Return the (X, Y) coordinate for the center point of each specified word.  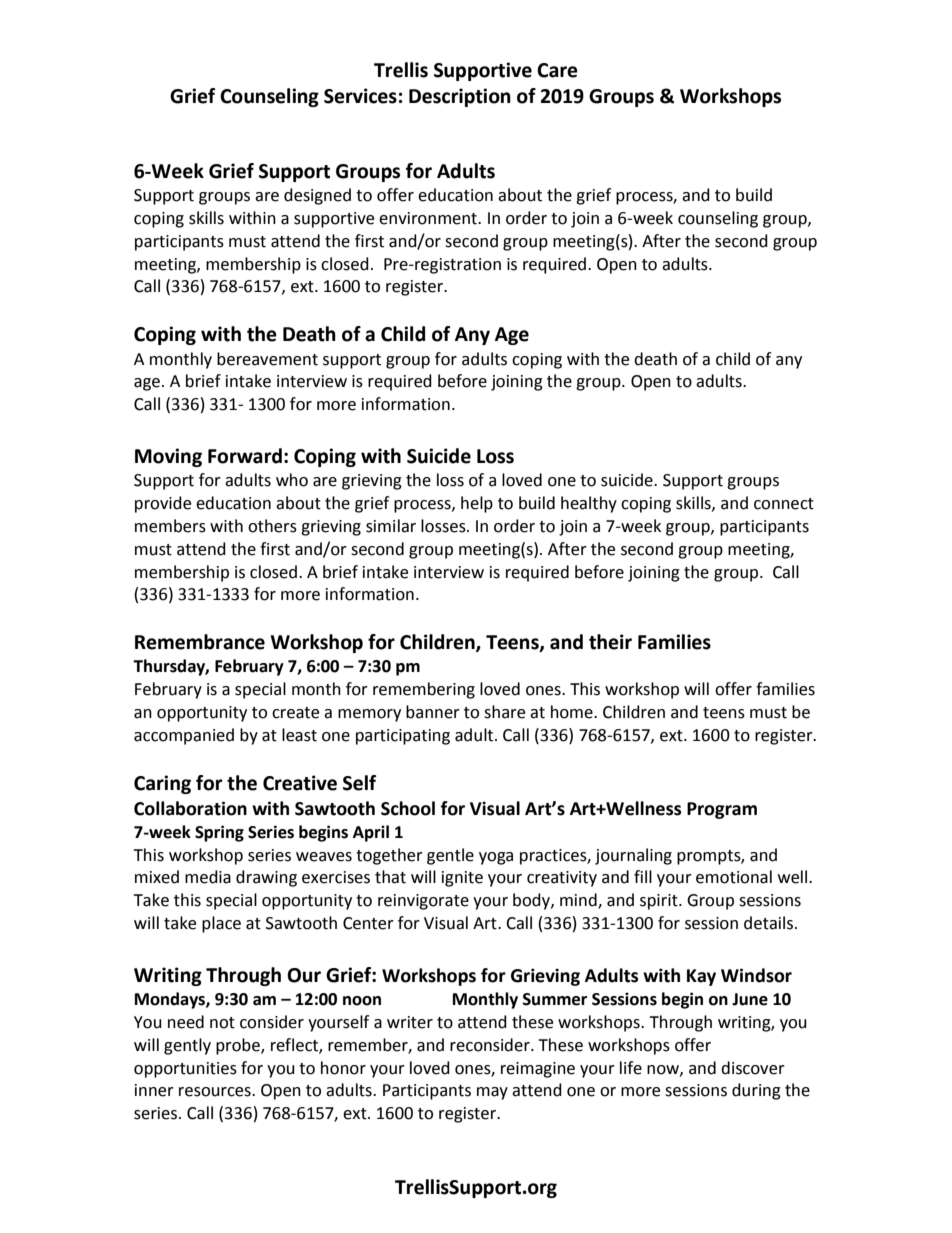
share (504, 712)
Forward (245, 456)
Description (460, 97)
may (492, 1093)
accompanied (184, 736)
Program (722, 810)
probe (239, 1046)
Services (360, 96)
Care (557, 70)
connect (784, 504)
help (477, 504)
